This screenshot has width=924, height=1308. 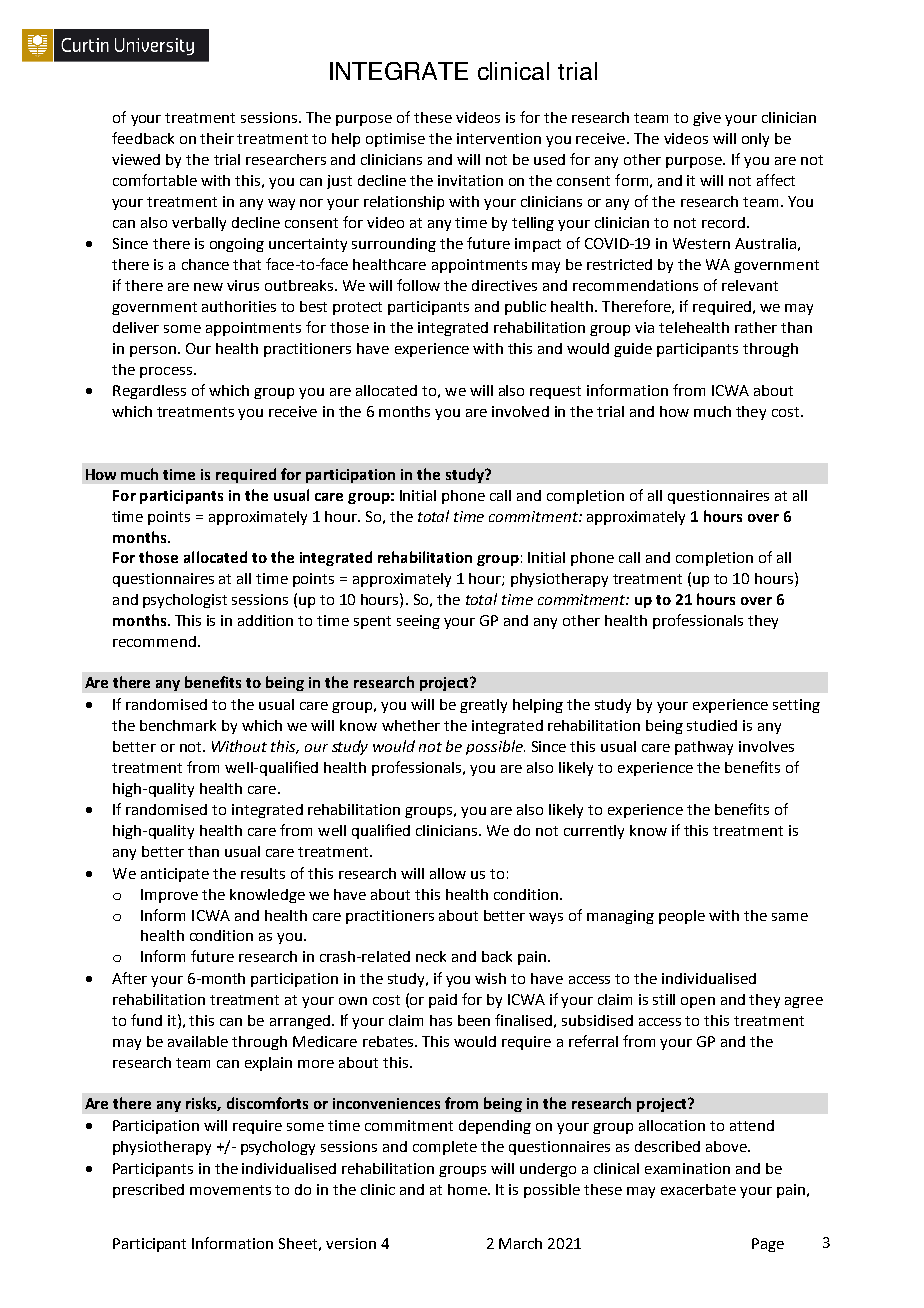 What do you see at coordinates (682, 917) in the screenshot?
I see `people` at bounding box center [682, 917].
